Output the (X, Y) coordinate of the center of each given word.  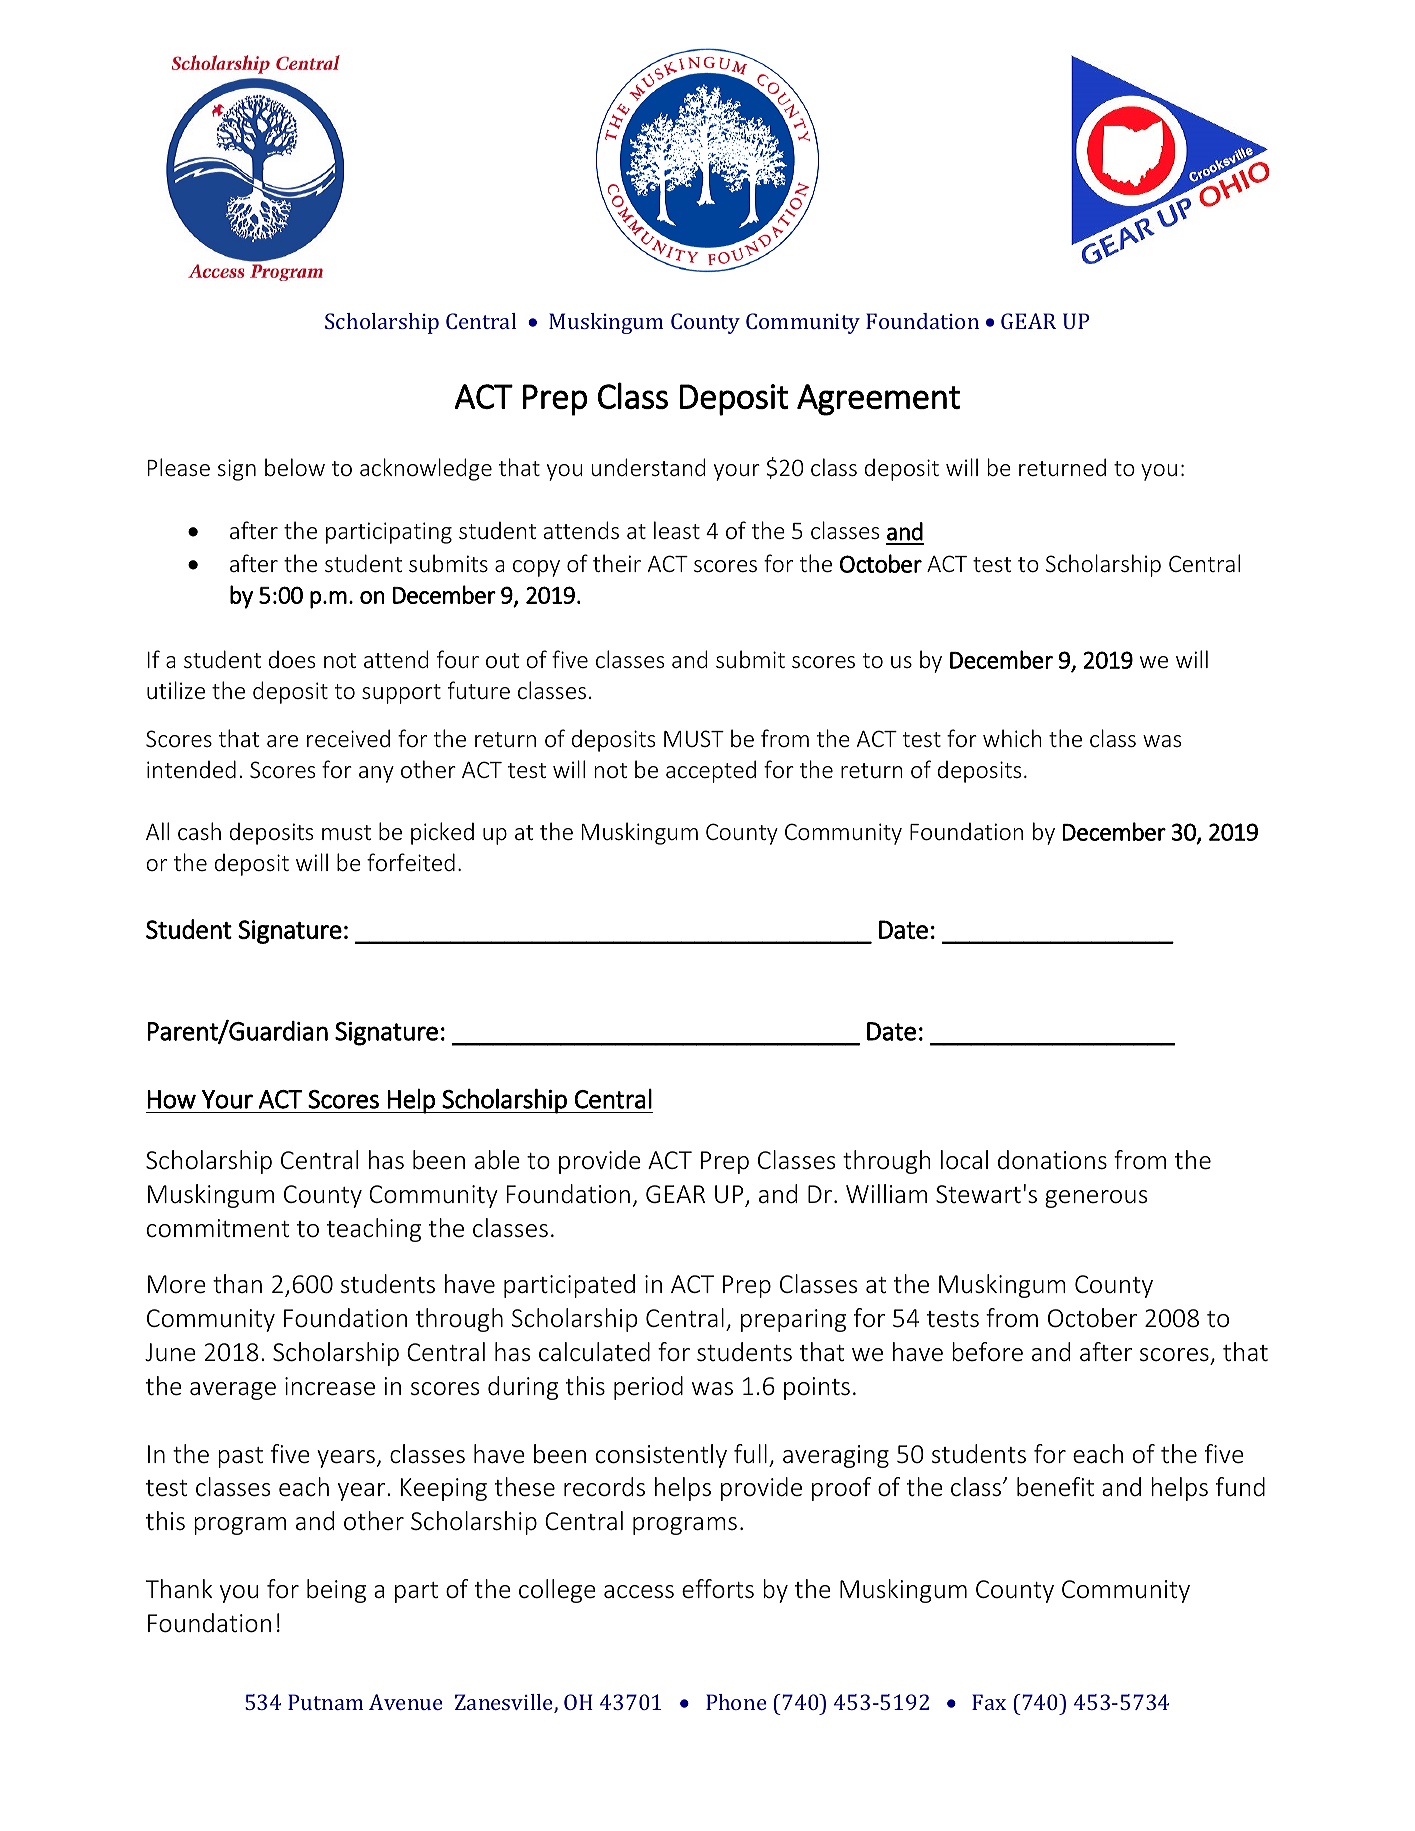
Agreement (878, 400)
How (172, 1099)
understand (648, 467)
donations (1052, 1160)
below (295, 467)
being (336, 1591)
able (497, 1160)
